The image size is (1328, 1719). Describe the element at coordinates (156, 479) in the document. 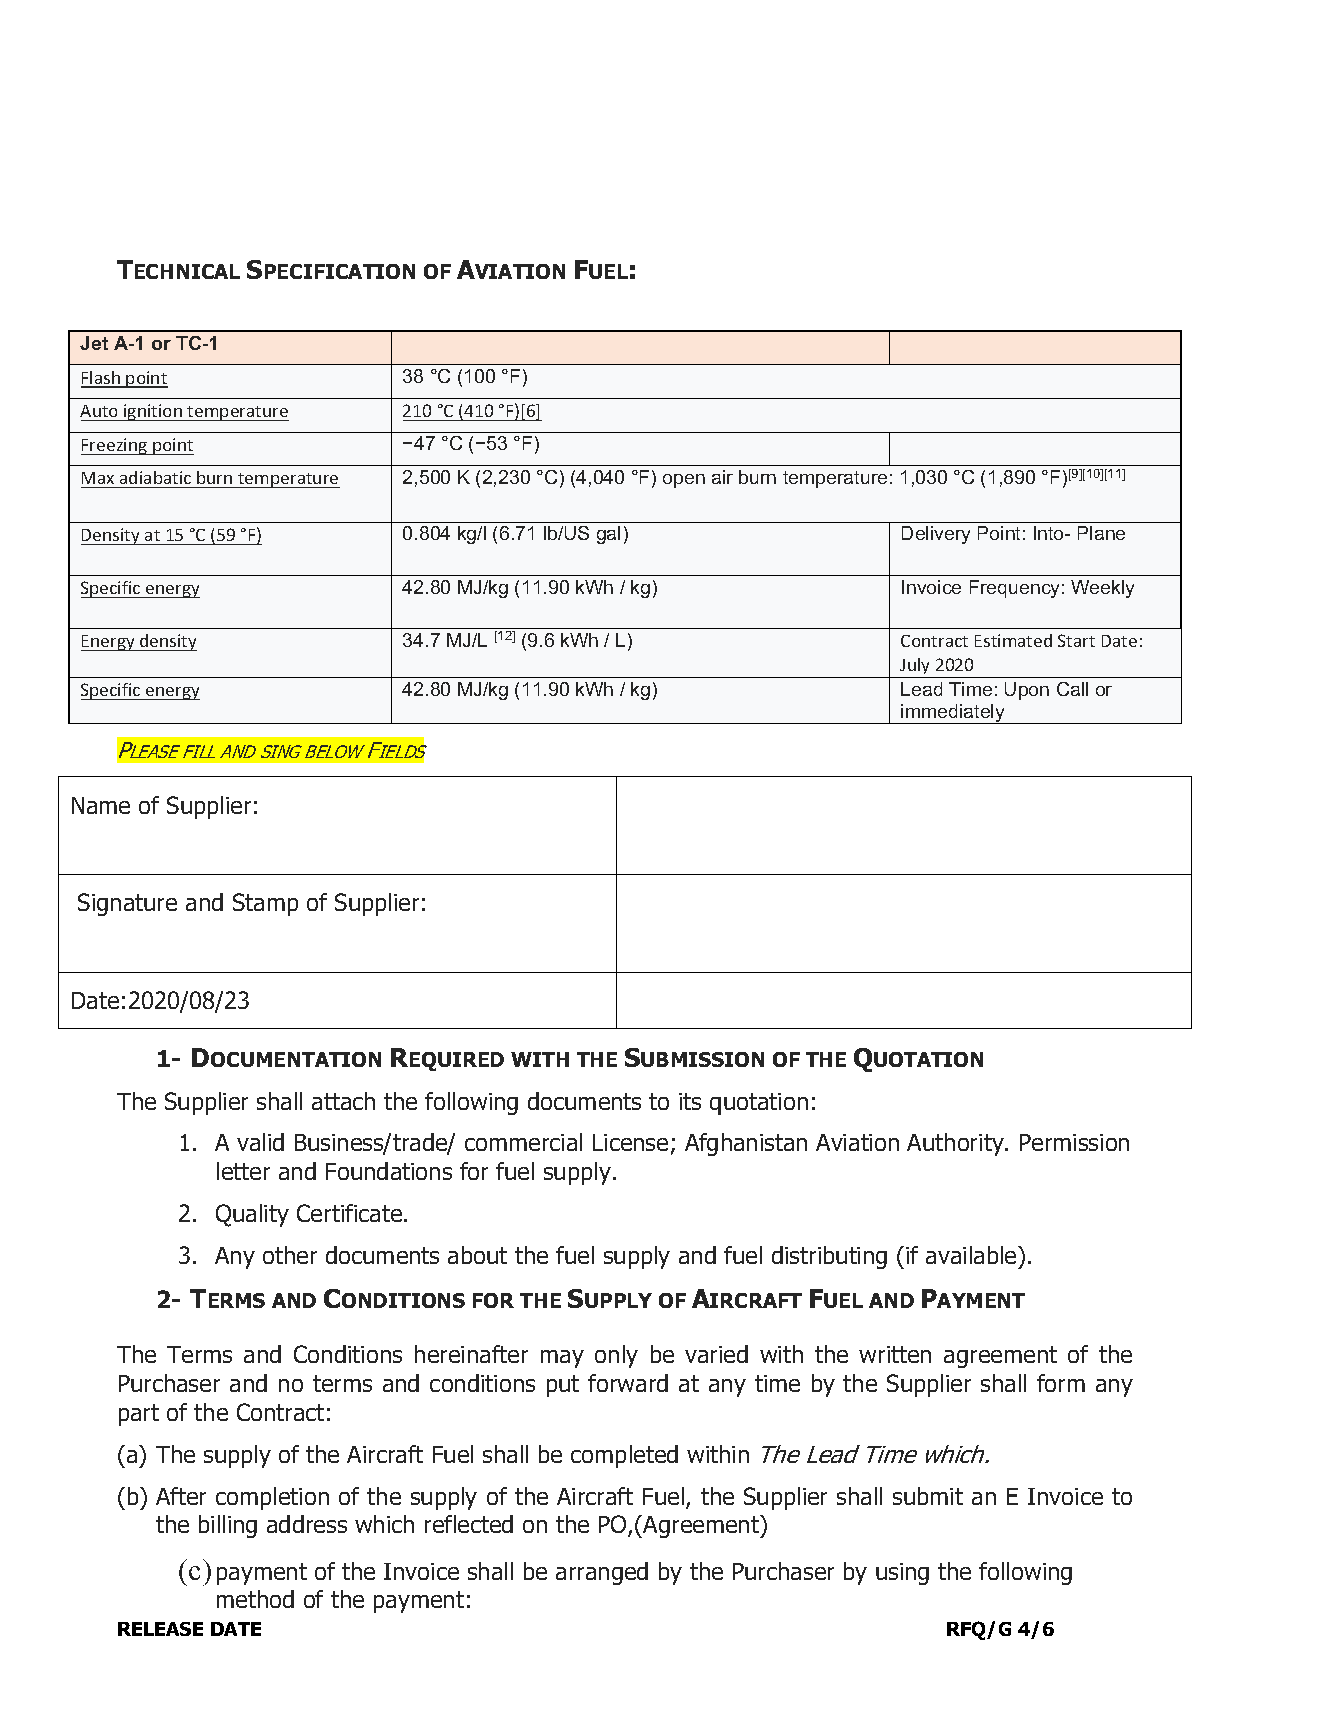

I see `adiabatic` at that location.
